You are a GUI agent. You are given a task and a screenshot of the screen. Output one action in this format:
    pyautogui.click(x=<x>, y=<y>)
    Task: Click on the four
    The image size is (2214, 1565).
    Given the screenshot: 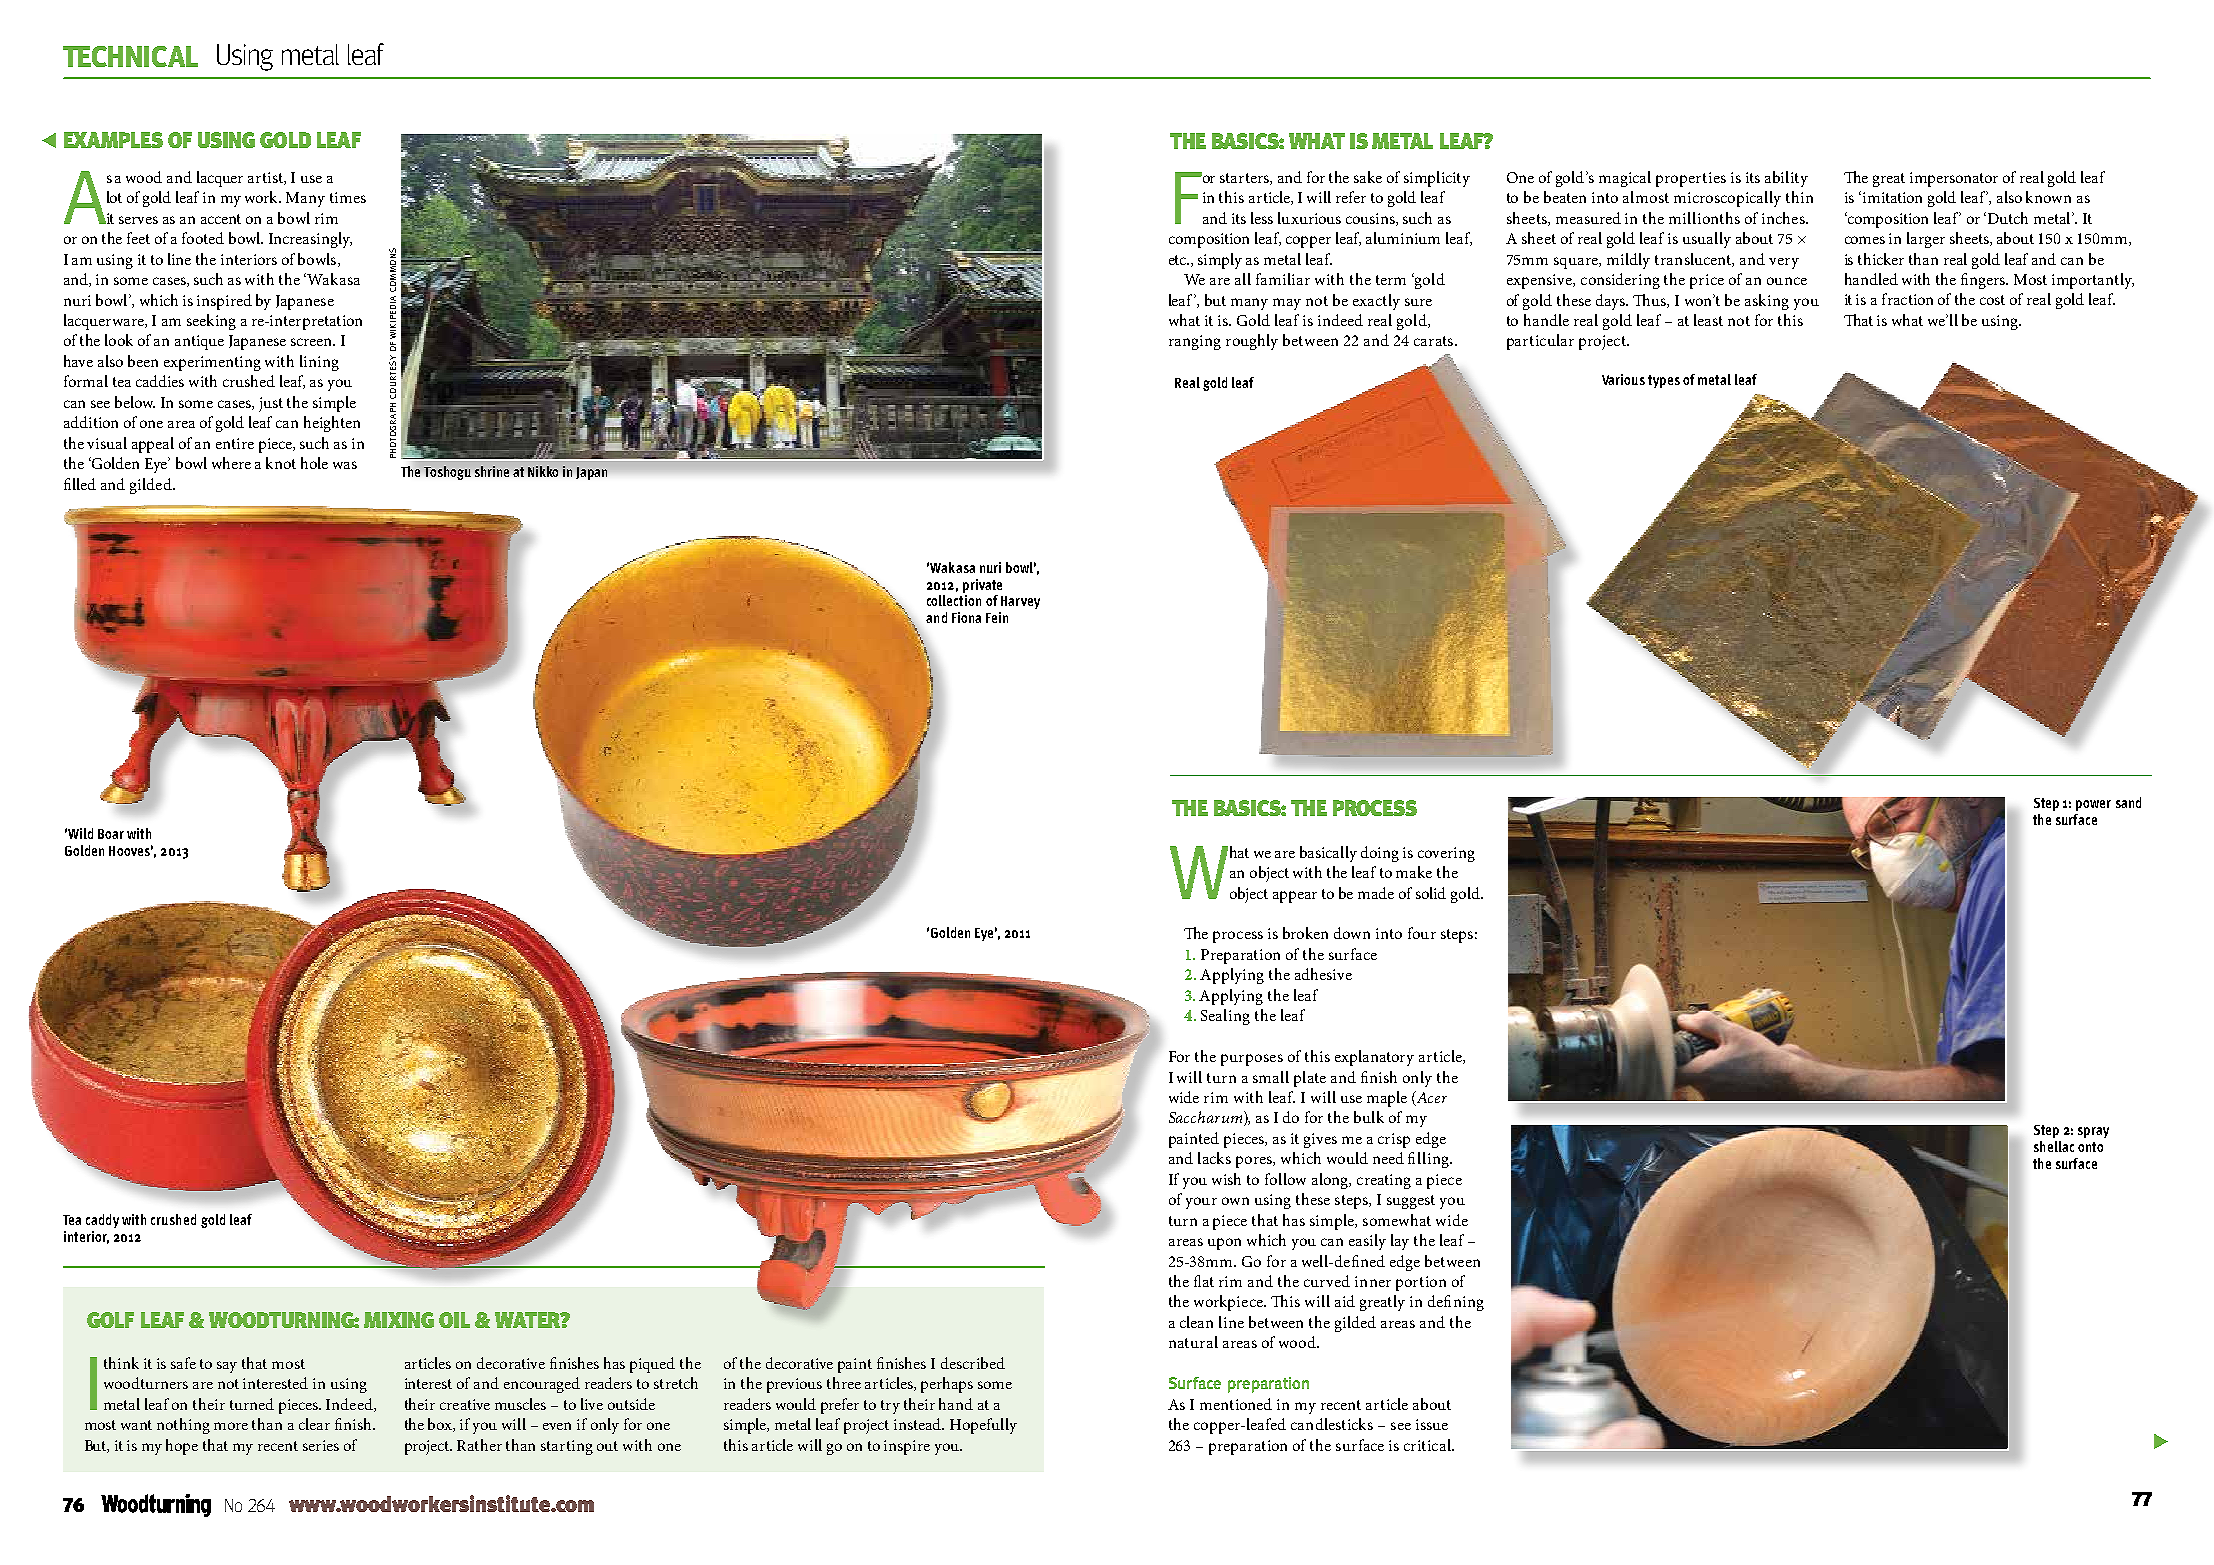 What is the action you would take?
    pyautogui.click(x=1422, y=933)
